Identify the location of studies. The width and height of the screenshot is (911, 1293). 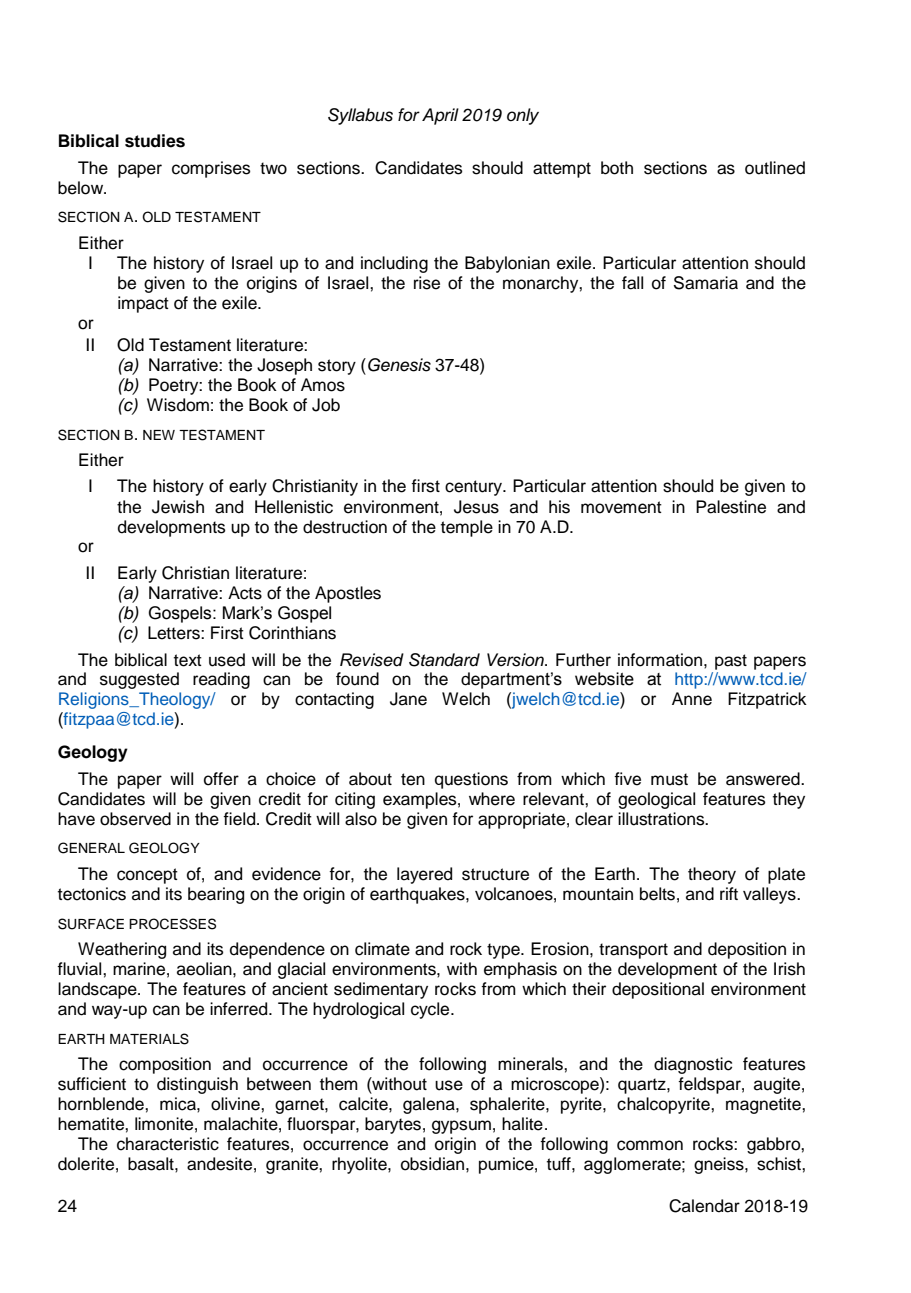
(155, 141).
